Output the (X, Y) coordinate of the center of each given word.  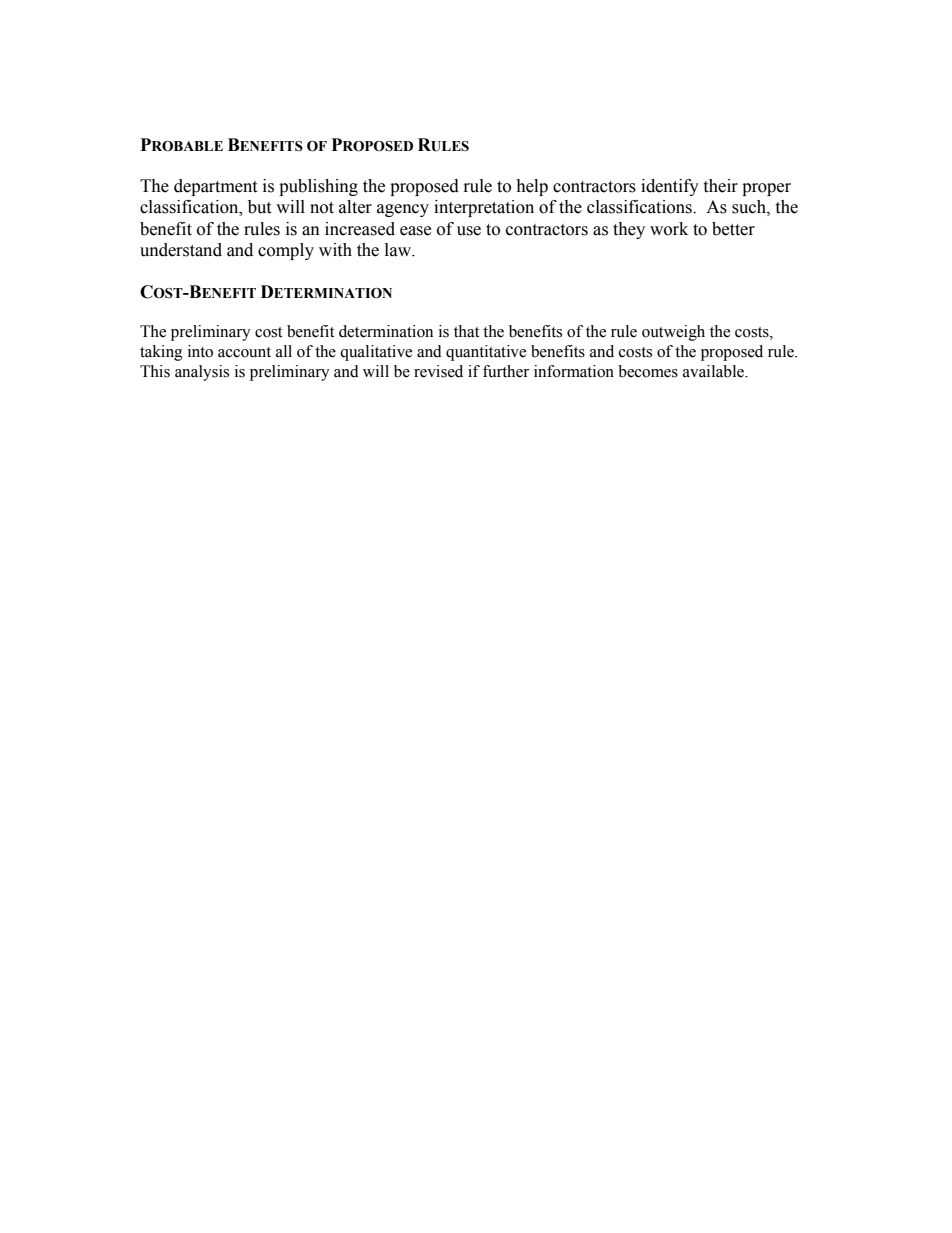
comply (286, 251)
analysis (202, 373)
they (629, 230)
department (215, 187)
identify (670, 187)
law (399, 250)
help (532, 187)
